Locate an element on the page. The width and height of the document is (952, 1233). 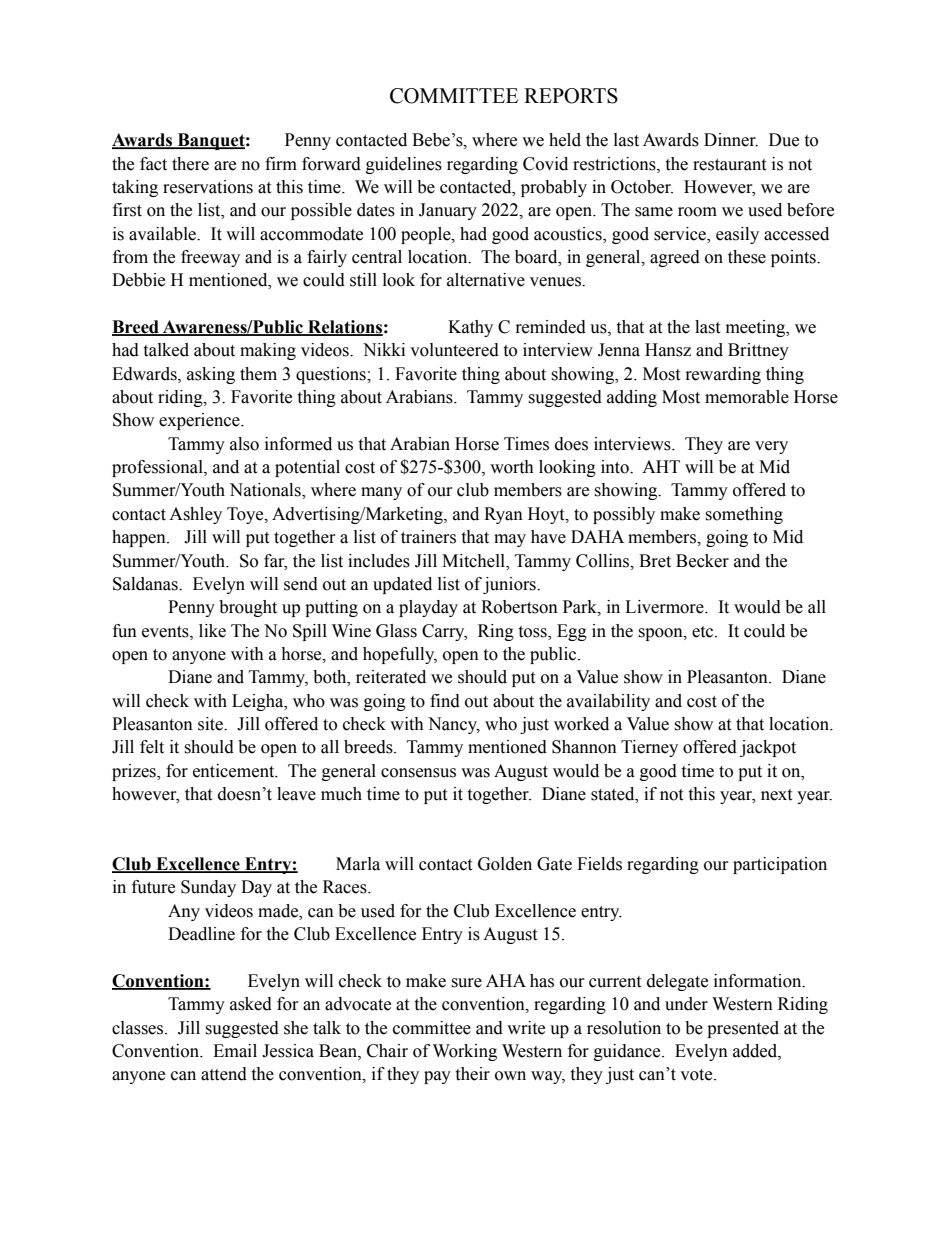
find is located at coordinates (445, 701).
